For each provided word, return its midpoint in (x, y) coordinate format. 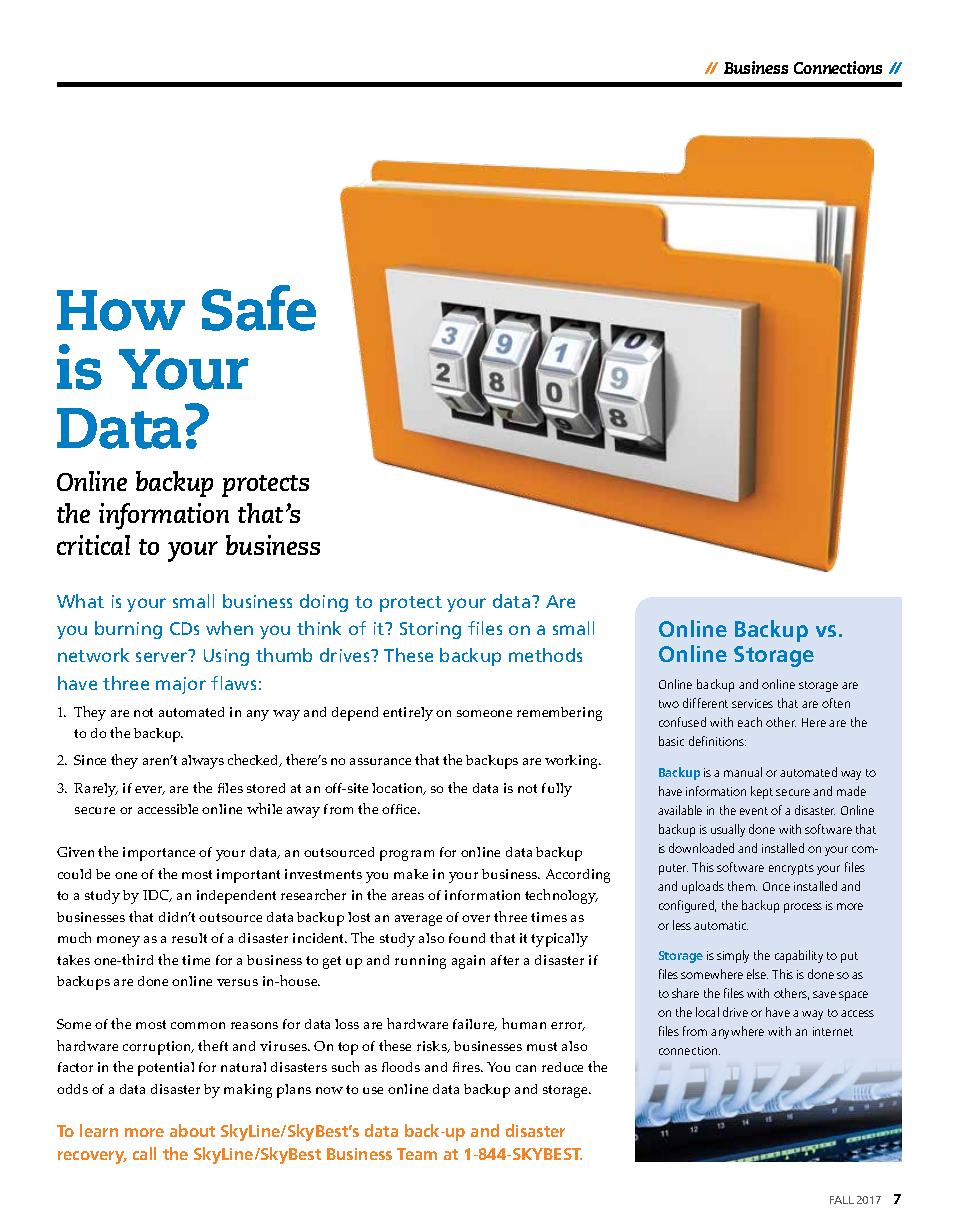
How (121, 310)
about (192, 1130)
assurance (380, 761)
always (203, 762)
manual (743, 772)
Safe (259, 308)
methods (545, 655)
